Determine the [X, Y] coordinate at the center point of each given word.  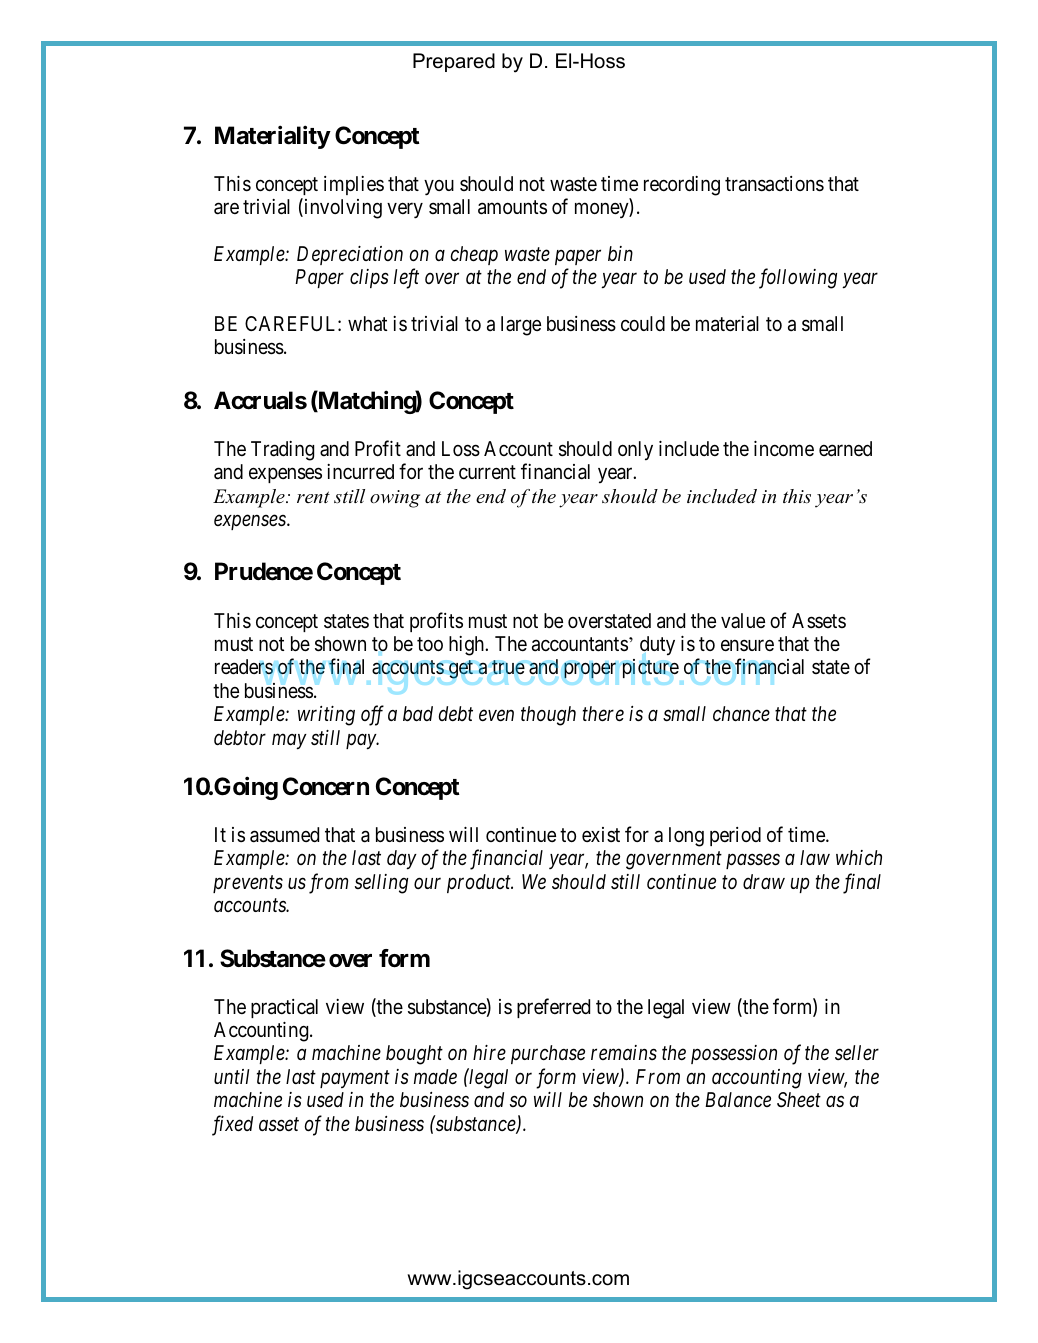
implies [354, 185]
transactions [774, 184]
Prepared [454, 62]
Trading [282, 451]
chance [741, 713]
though [548, 716]
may [289, 742]
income [784, 448]
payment [355, 1079]
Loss [461, 449]
